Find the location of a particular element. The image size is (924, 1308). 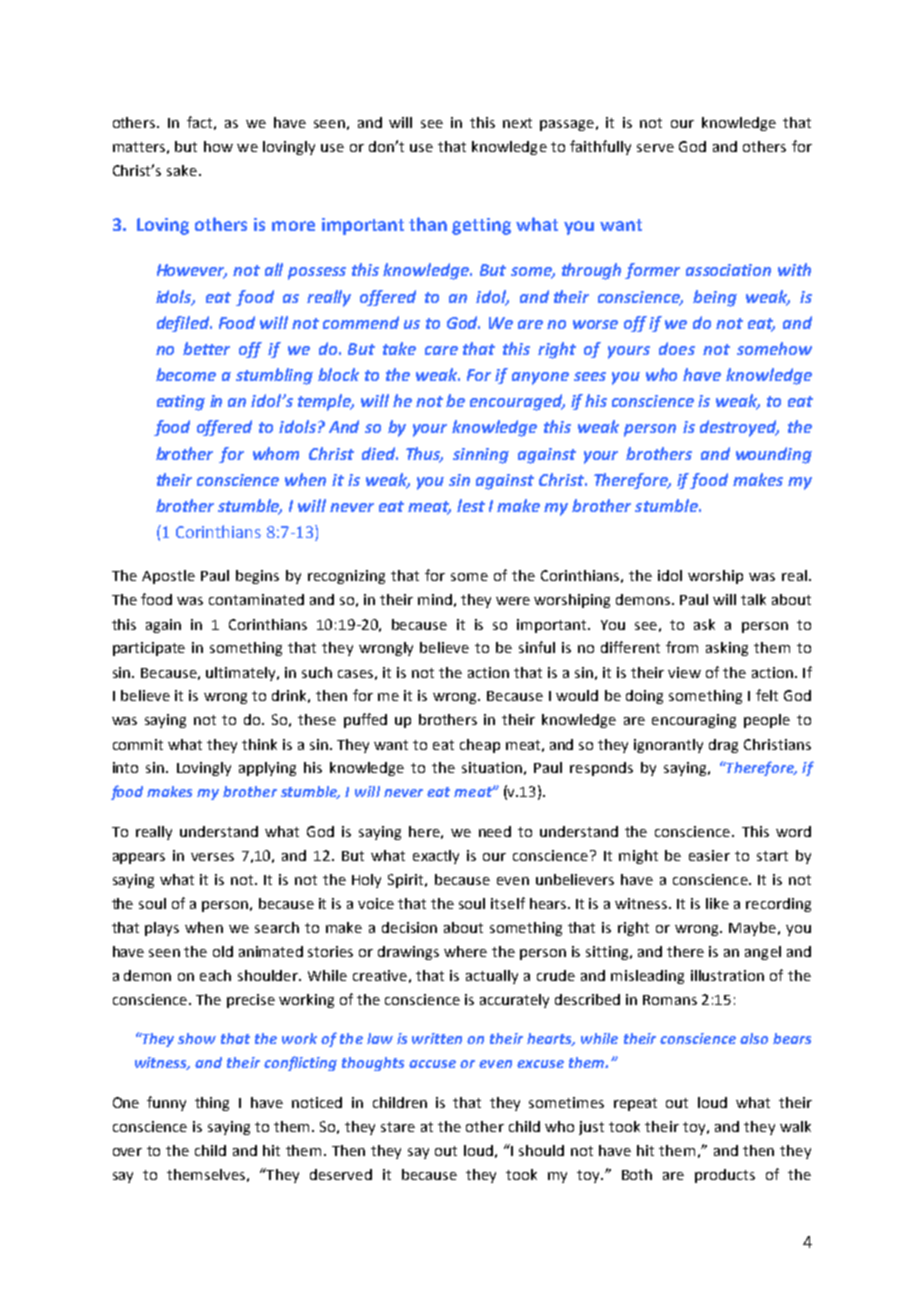

sake is located at coordinates (182, 170).
